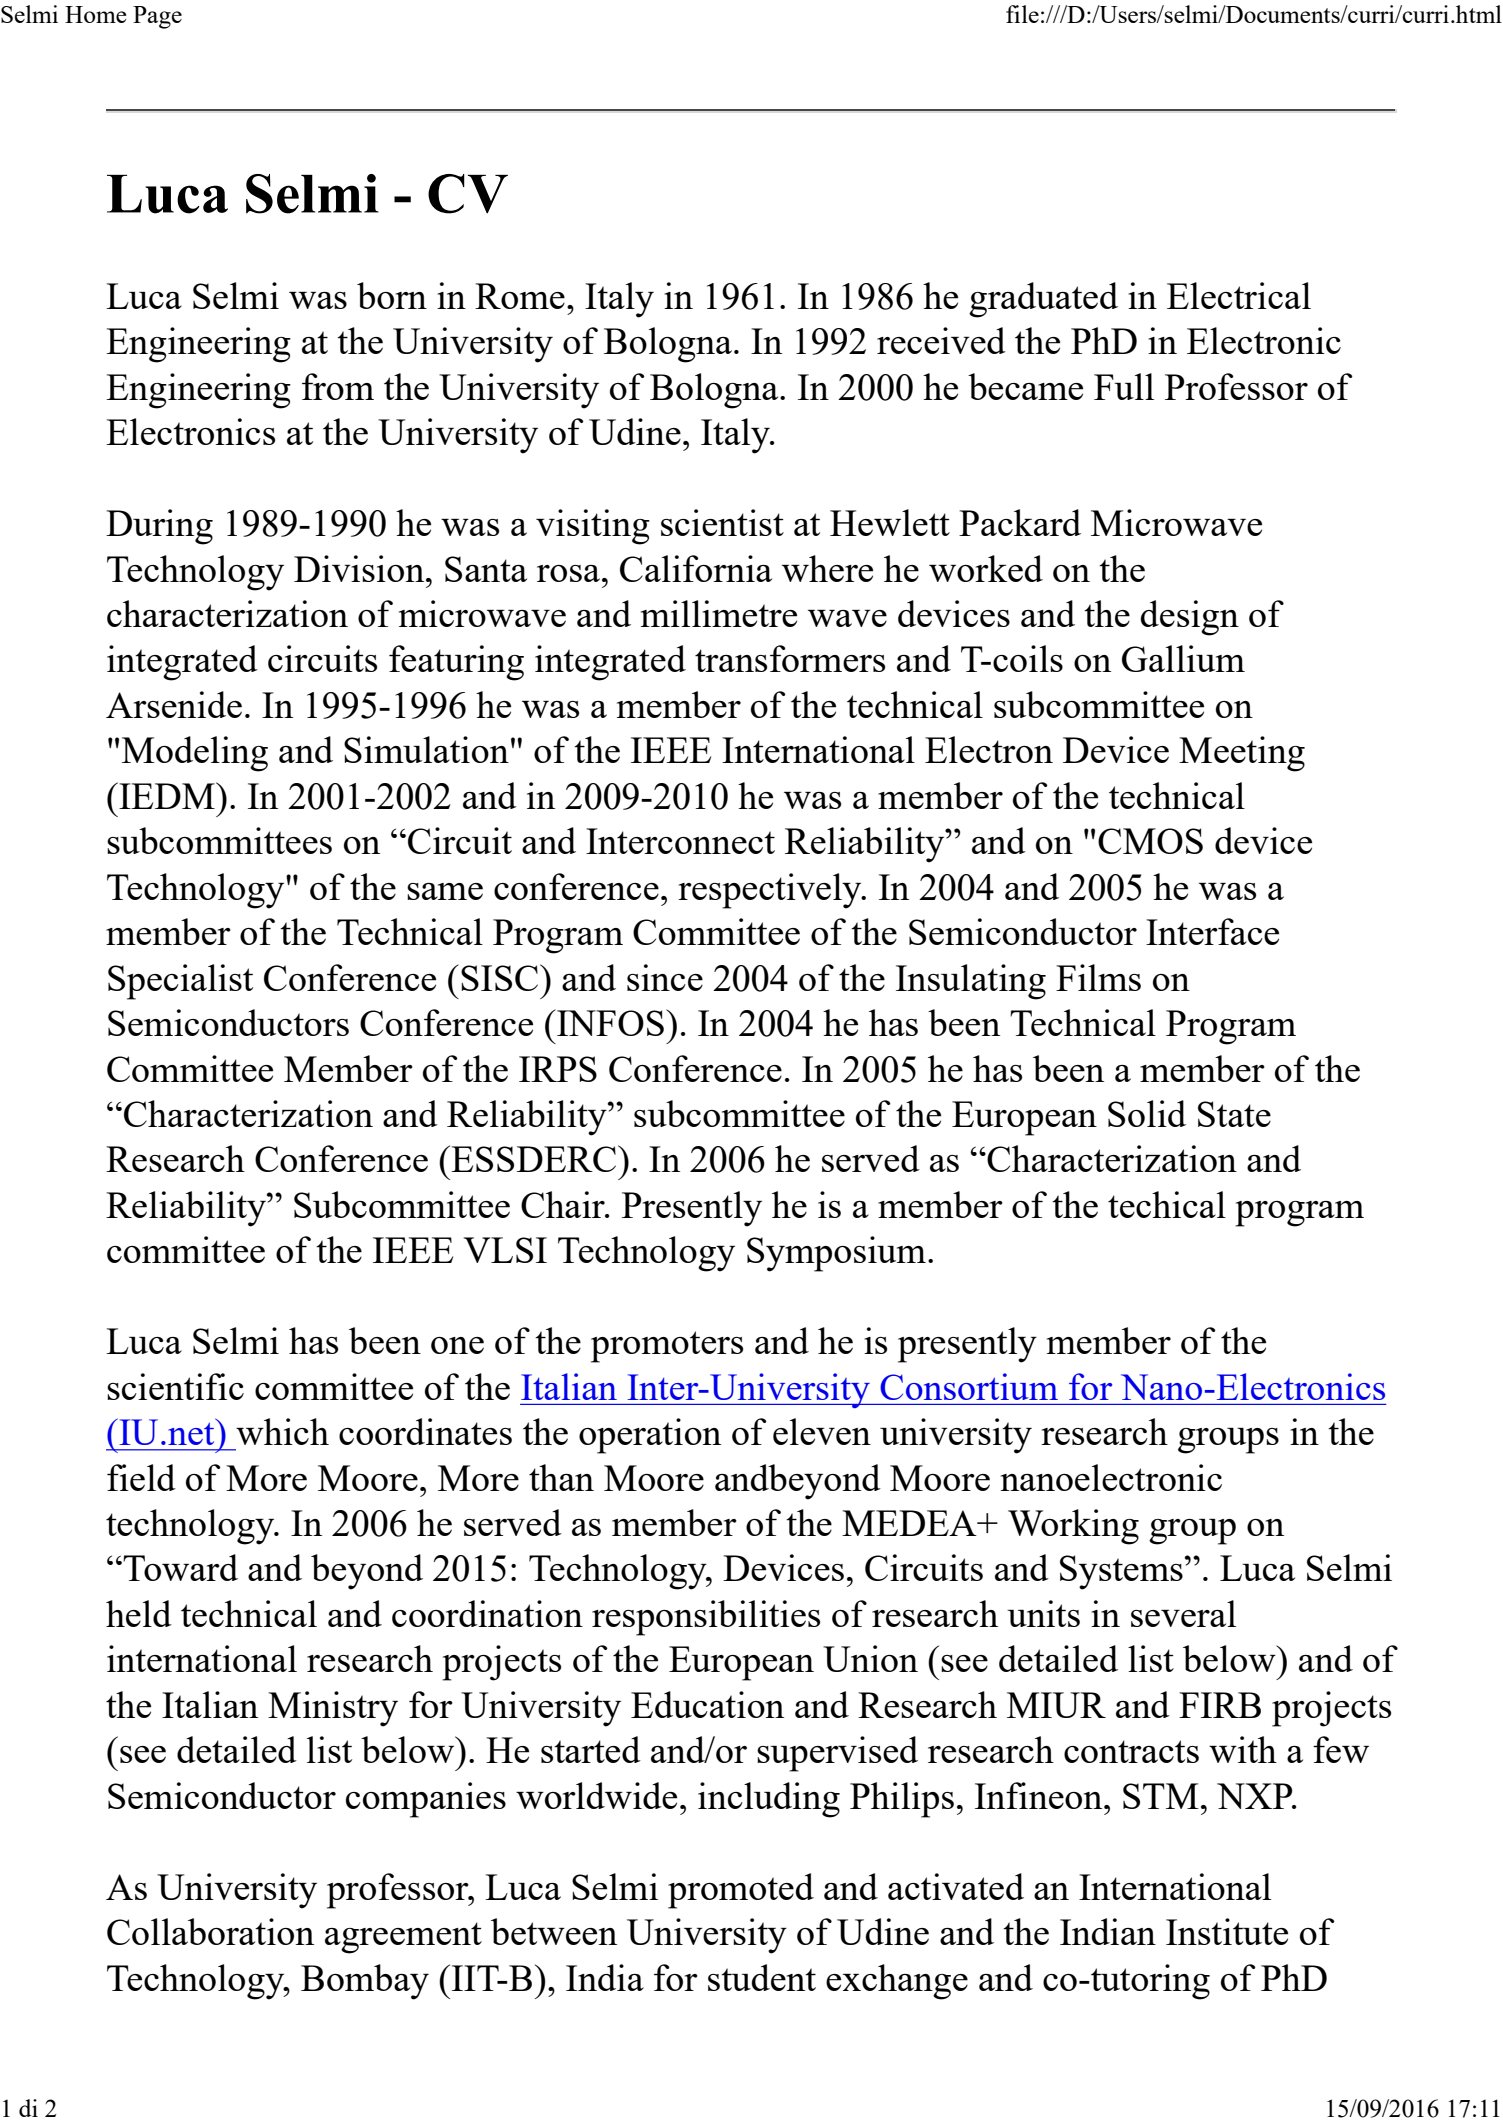  Describe the element at coordinates (520, 296) in the image. I see `Rome` at that location.
